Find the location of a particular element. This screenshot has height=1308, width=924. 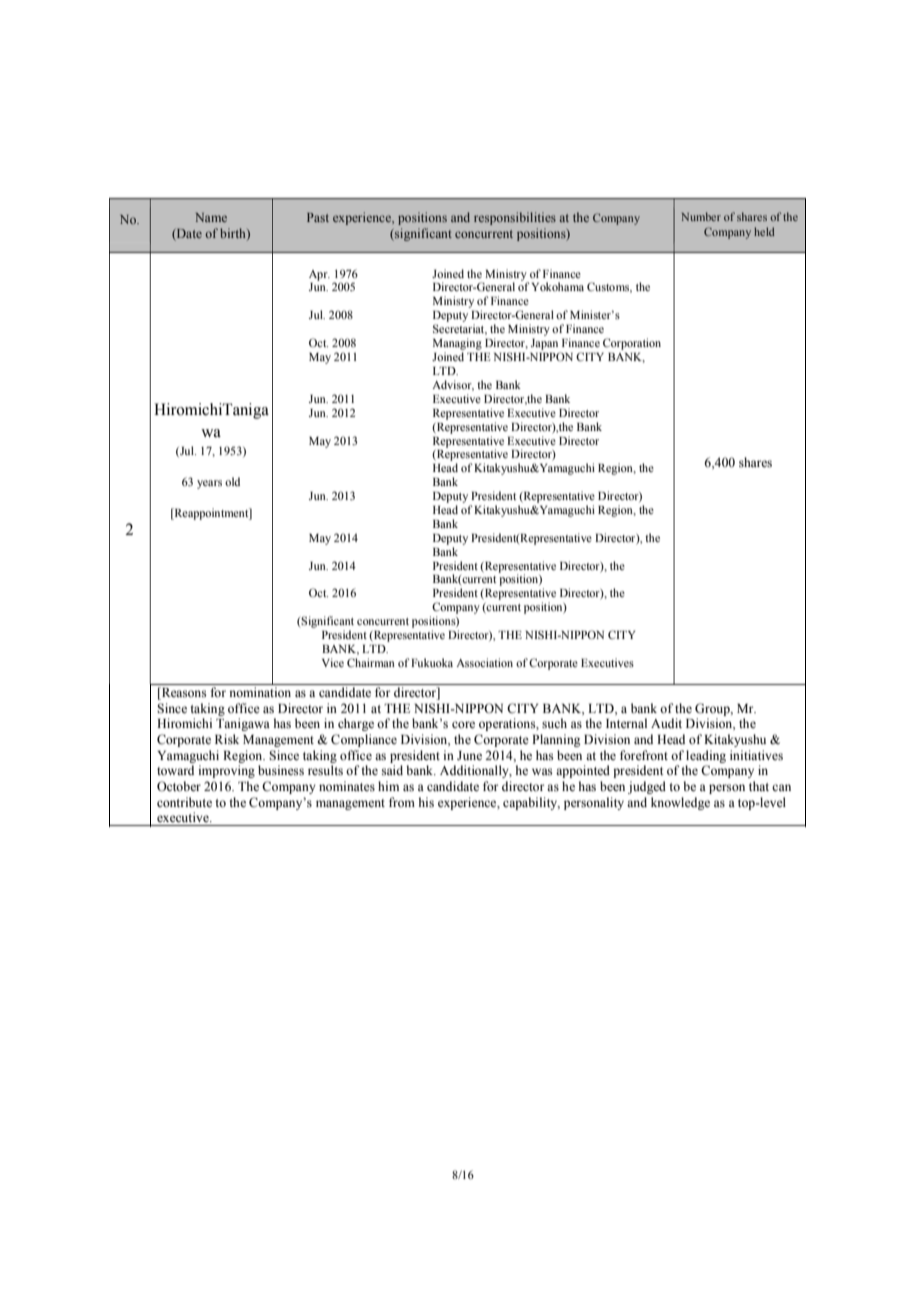

Audit is located at coordinates (666, 723).
